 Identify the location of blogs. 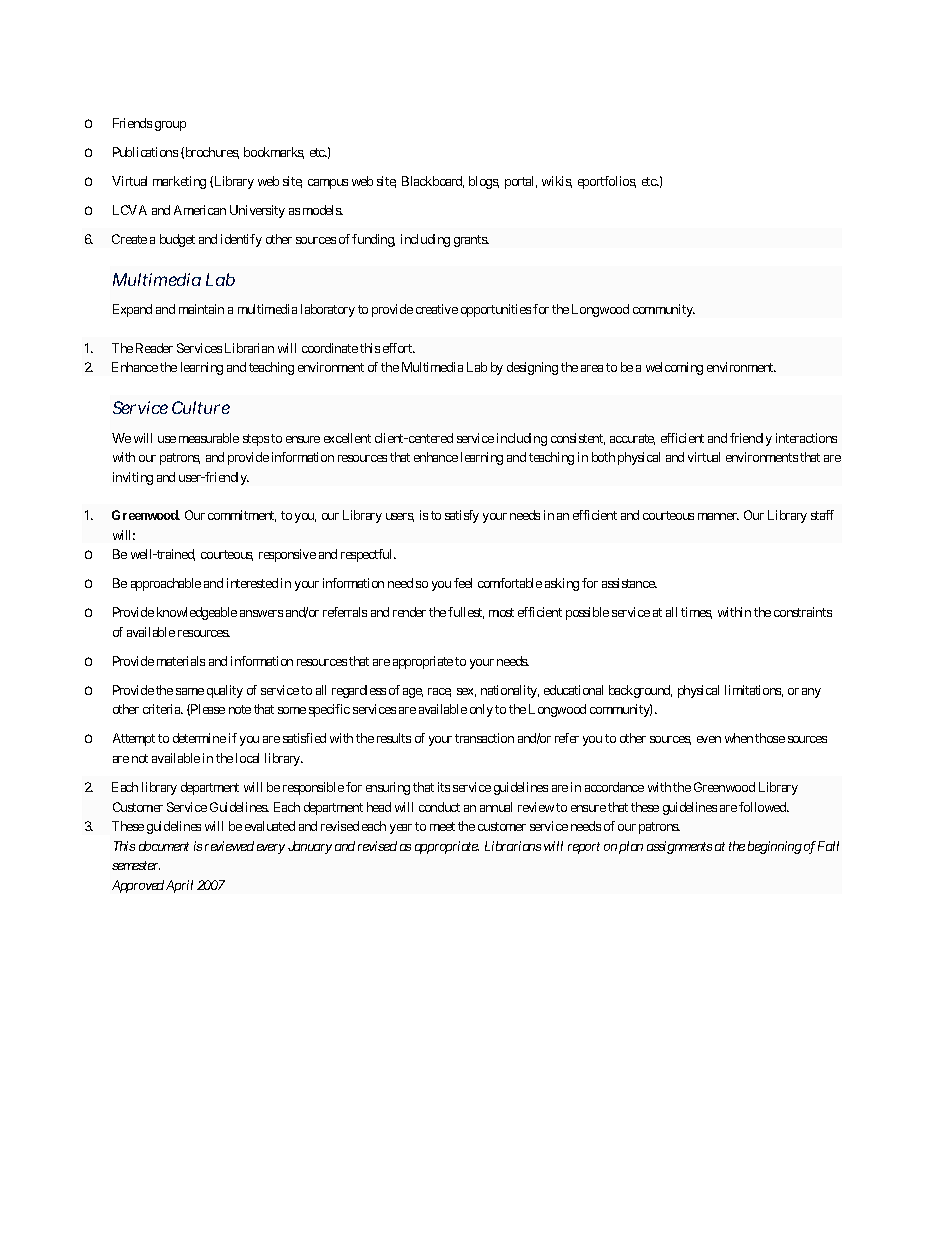
(484, 182).
